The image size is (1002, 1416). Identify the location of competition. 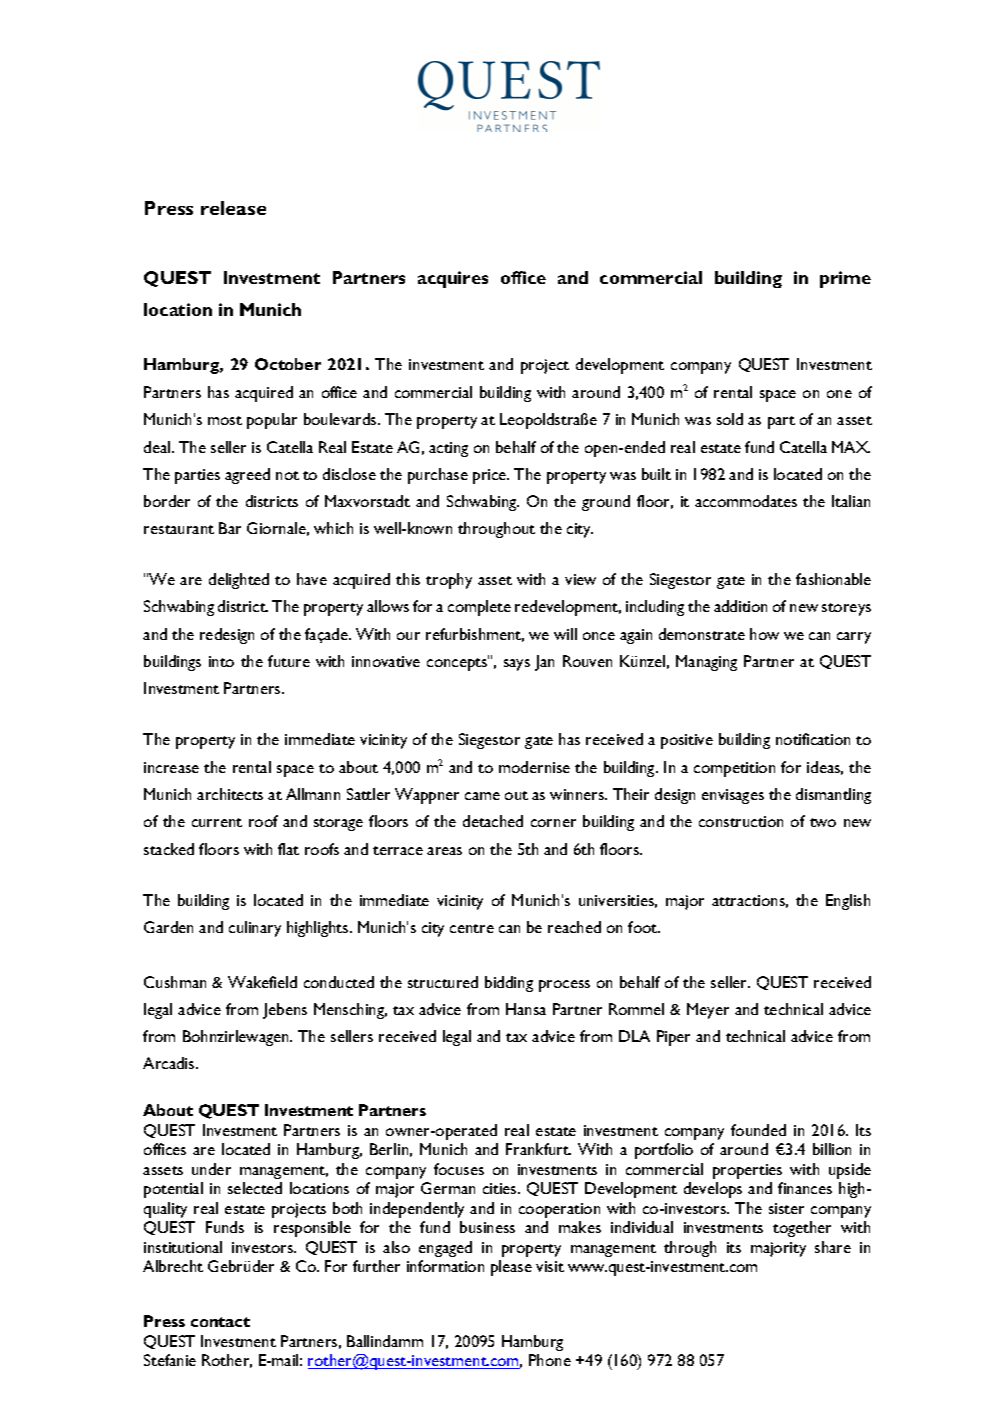
(734, 769).
